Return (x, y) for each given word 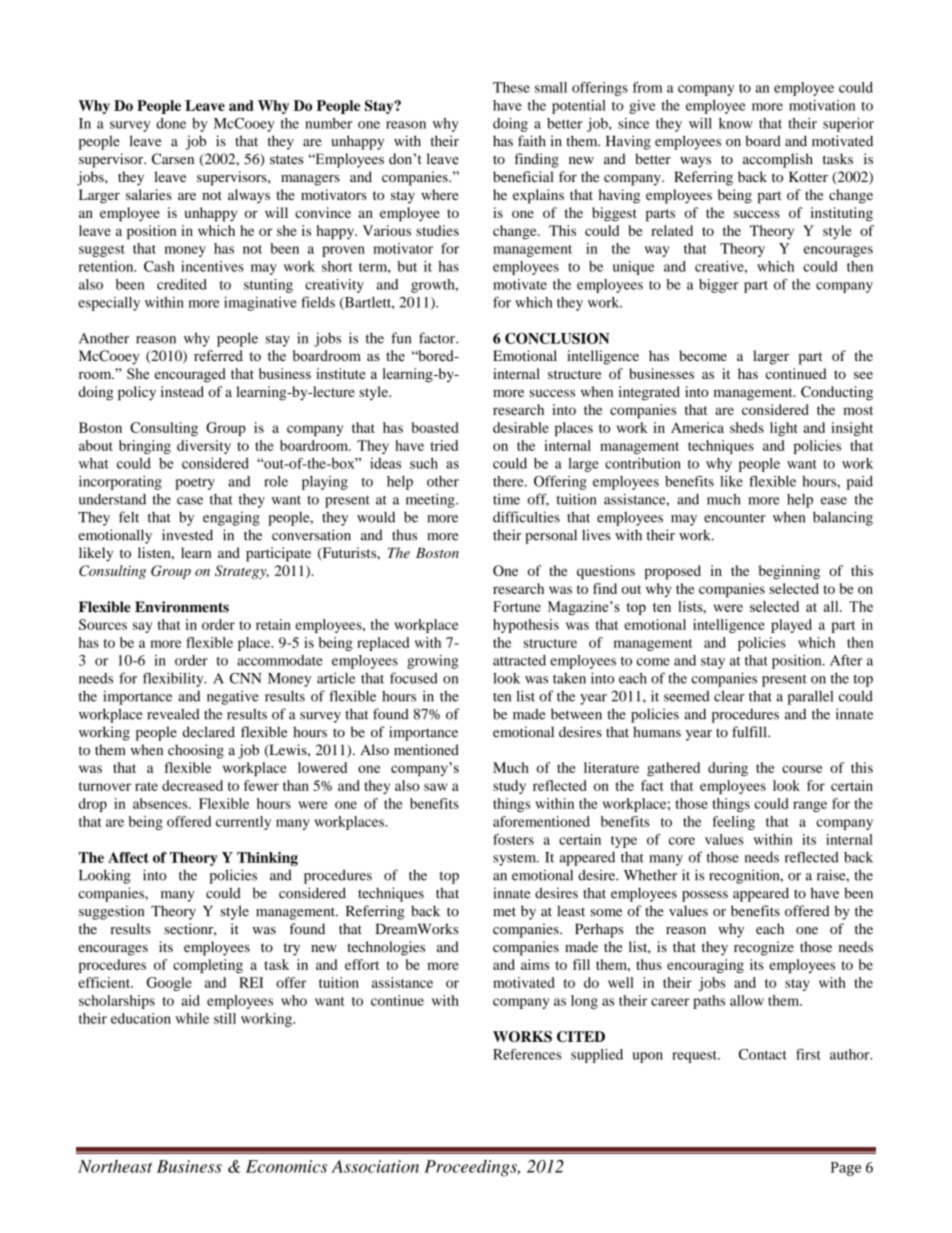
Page (846, 1169)
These (511, 87)
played (791, 626)
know (736, 123)
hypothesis (526, 626)
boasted (435, 427)
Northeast (115, 1166)
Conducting (837, 393)
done (171, 123)
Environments (182, 607)
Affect (128, 857)
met (504, 912)
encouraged (190, 375)
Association (375, 1166)
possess (705, 896)
